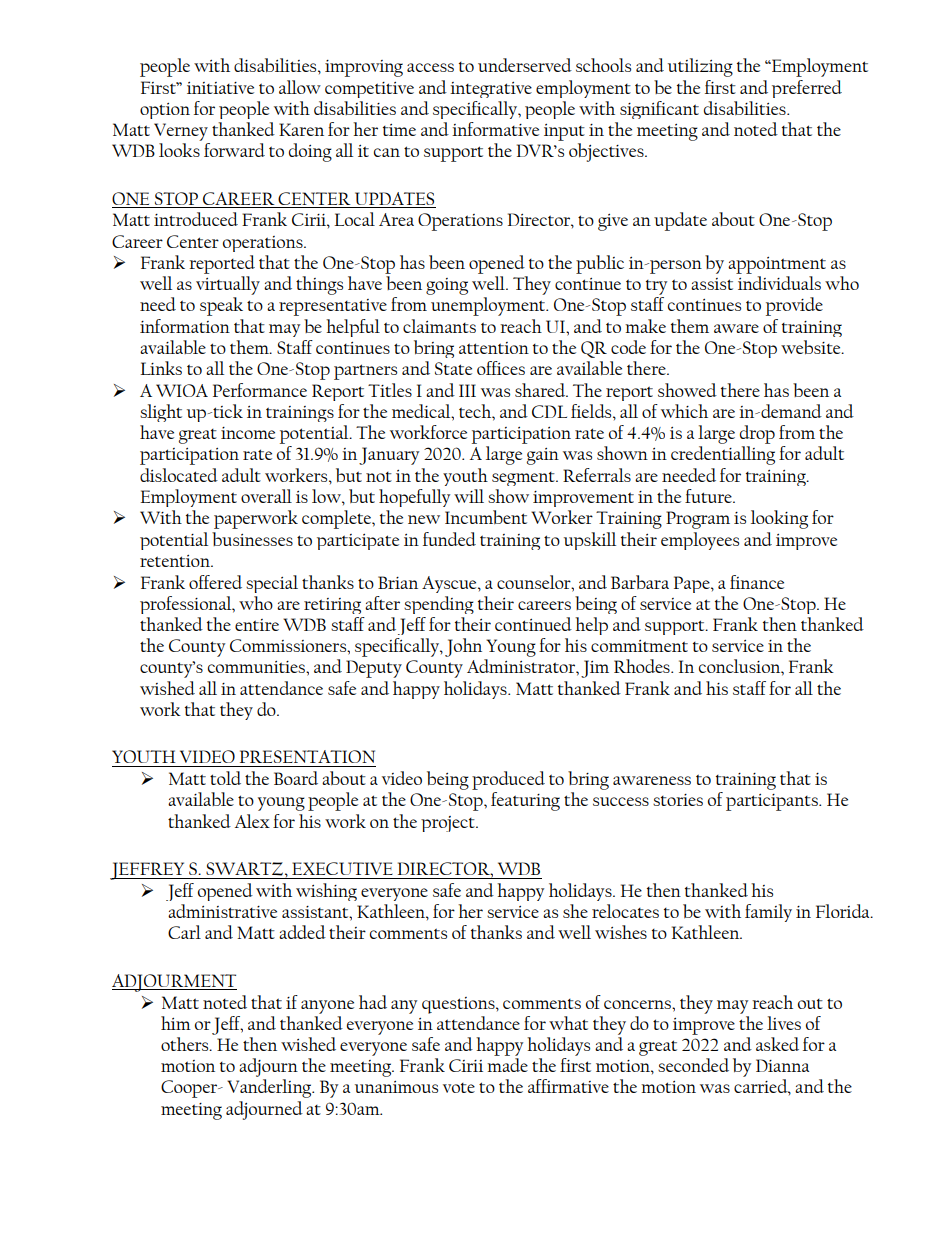 This screenshot has width=952, height=1233. What do you see at coordinates (807, 89) in the screenshot?
I see `preferred` at bounding box center [807, 89].
